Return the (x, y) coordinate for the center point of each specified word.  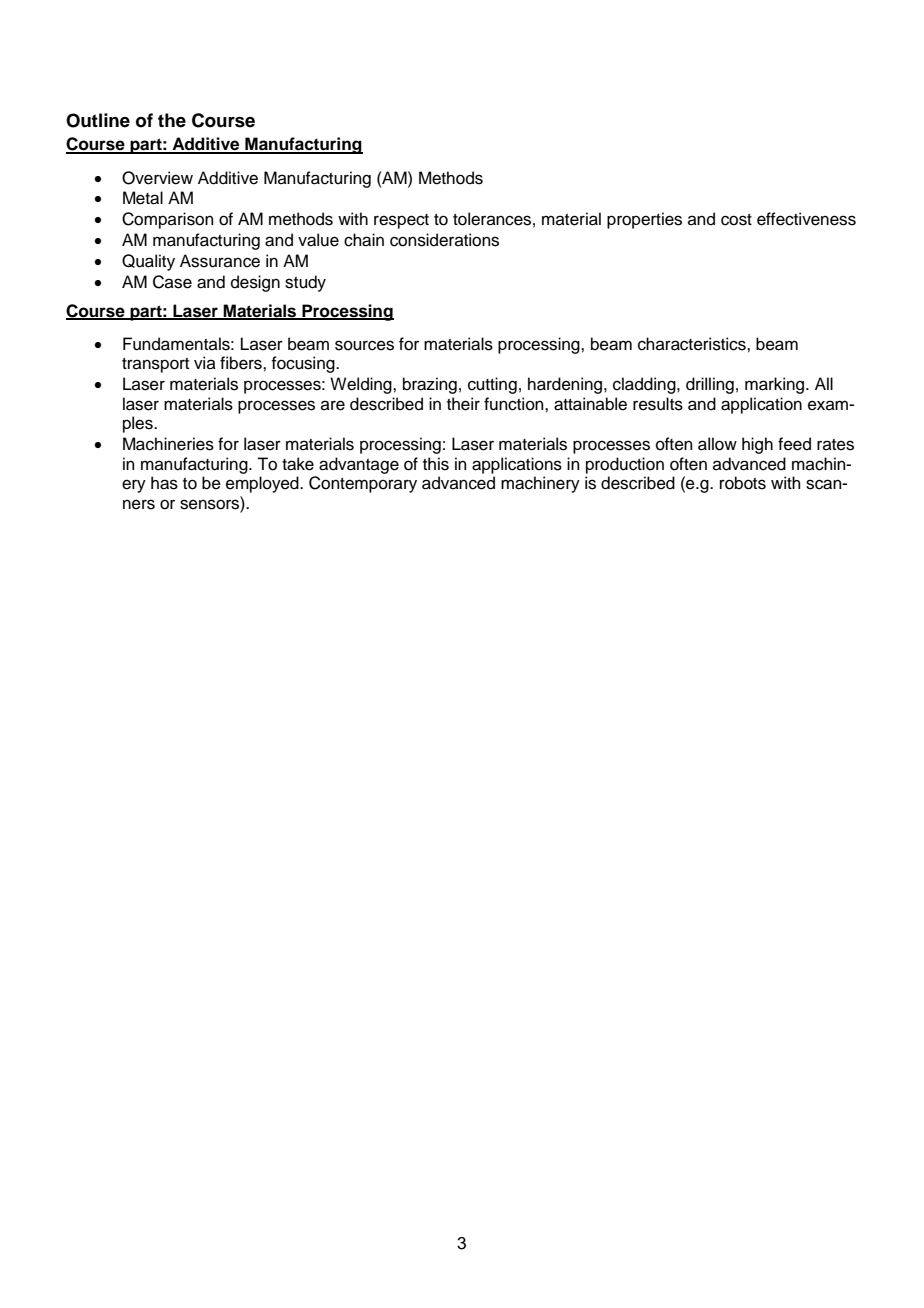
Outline (98, 120)
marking (776, 385)
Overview (157, 178)
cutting (492, 385)
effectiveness (806, 219)
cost (736, 220)
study (305, 283)
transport (155, 365)
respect (401, 221)
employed (263, 484)
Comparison (168, 220)
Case (172, 282)
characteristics (693, 344)
